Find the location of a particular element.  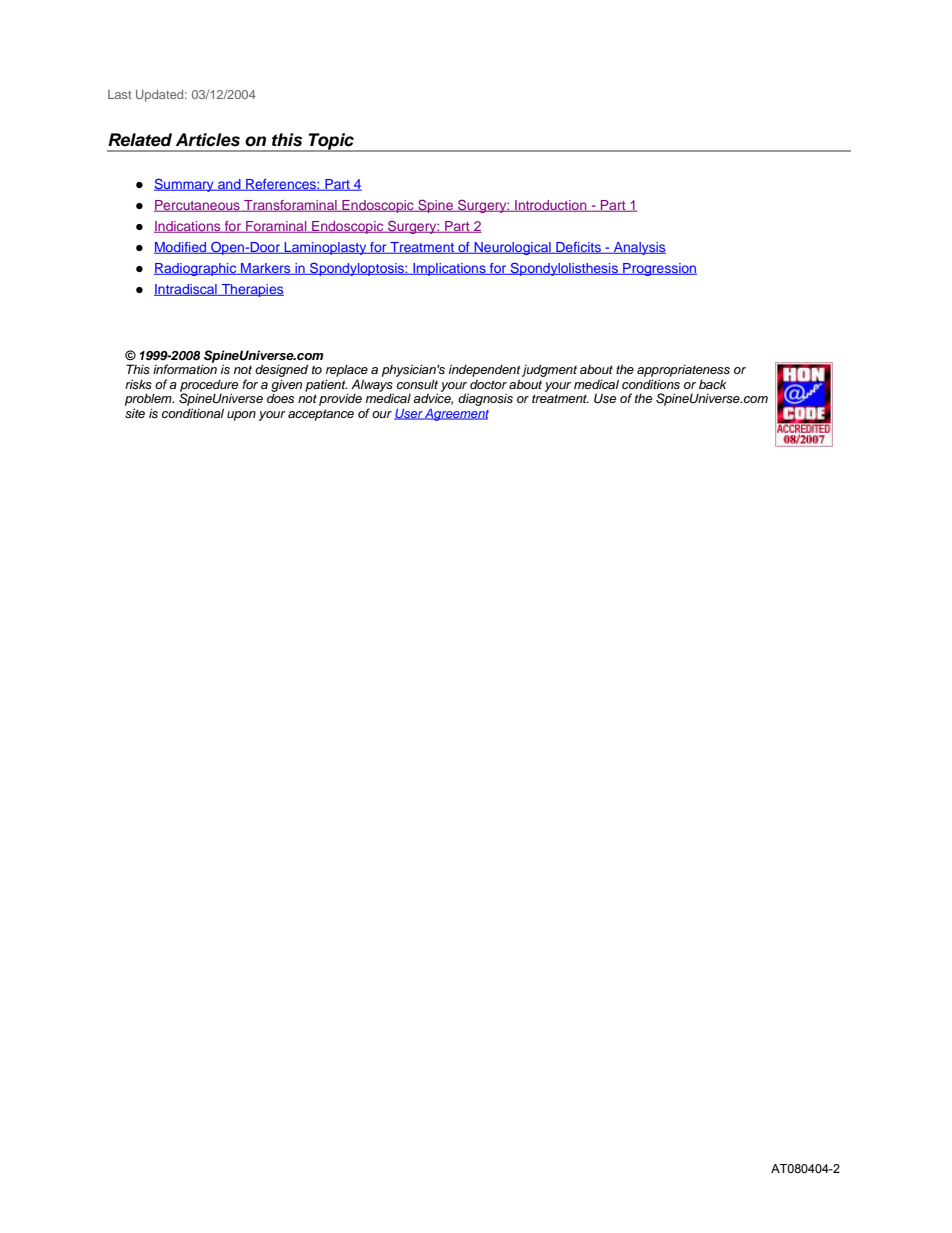

Progression is located at coordinates (659, 269).
